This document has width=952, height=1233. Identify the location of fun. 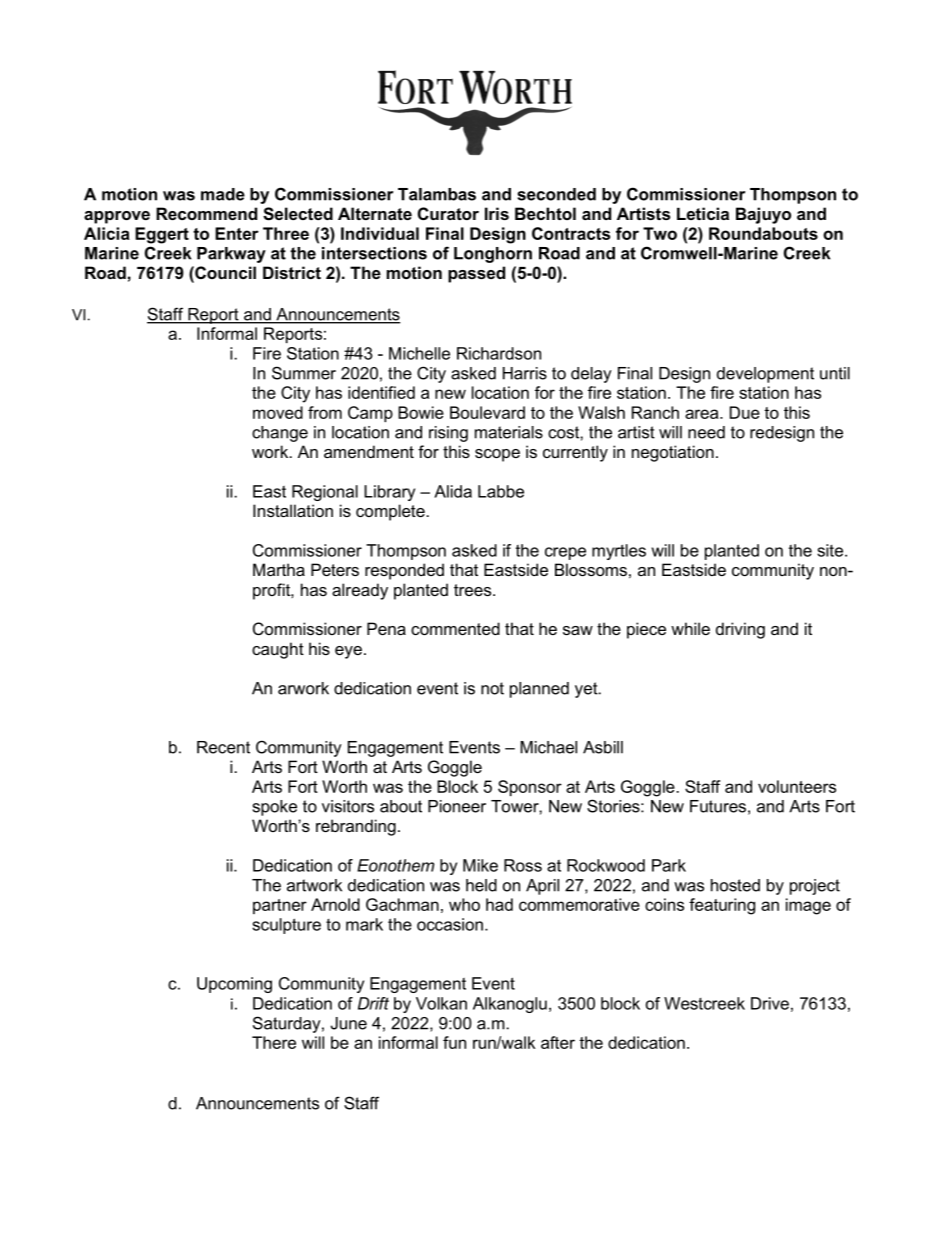
(454, 1042).
